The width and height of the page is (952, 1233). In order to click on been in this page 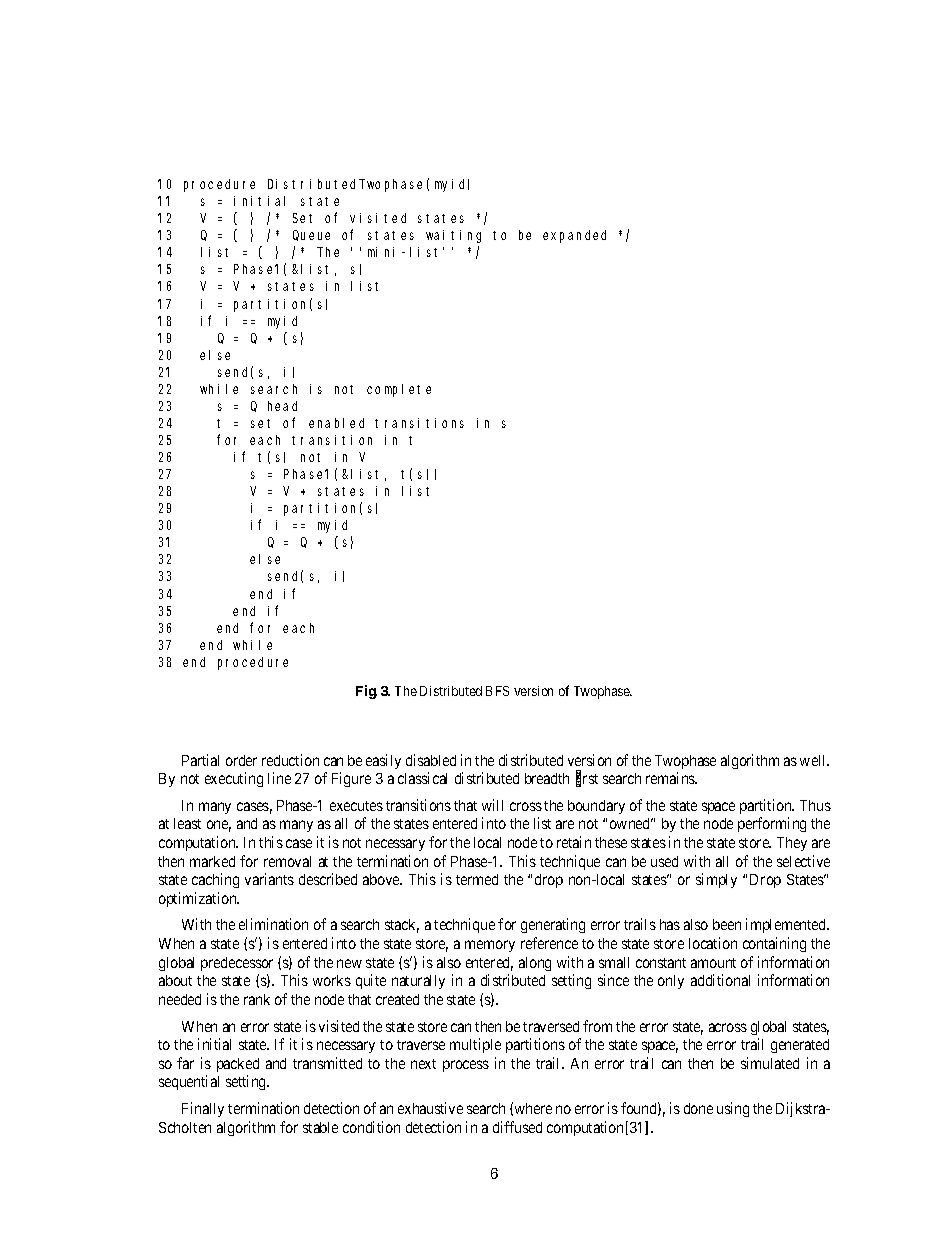, I will do `click(727, 924)`.
